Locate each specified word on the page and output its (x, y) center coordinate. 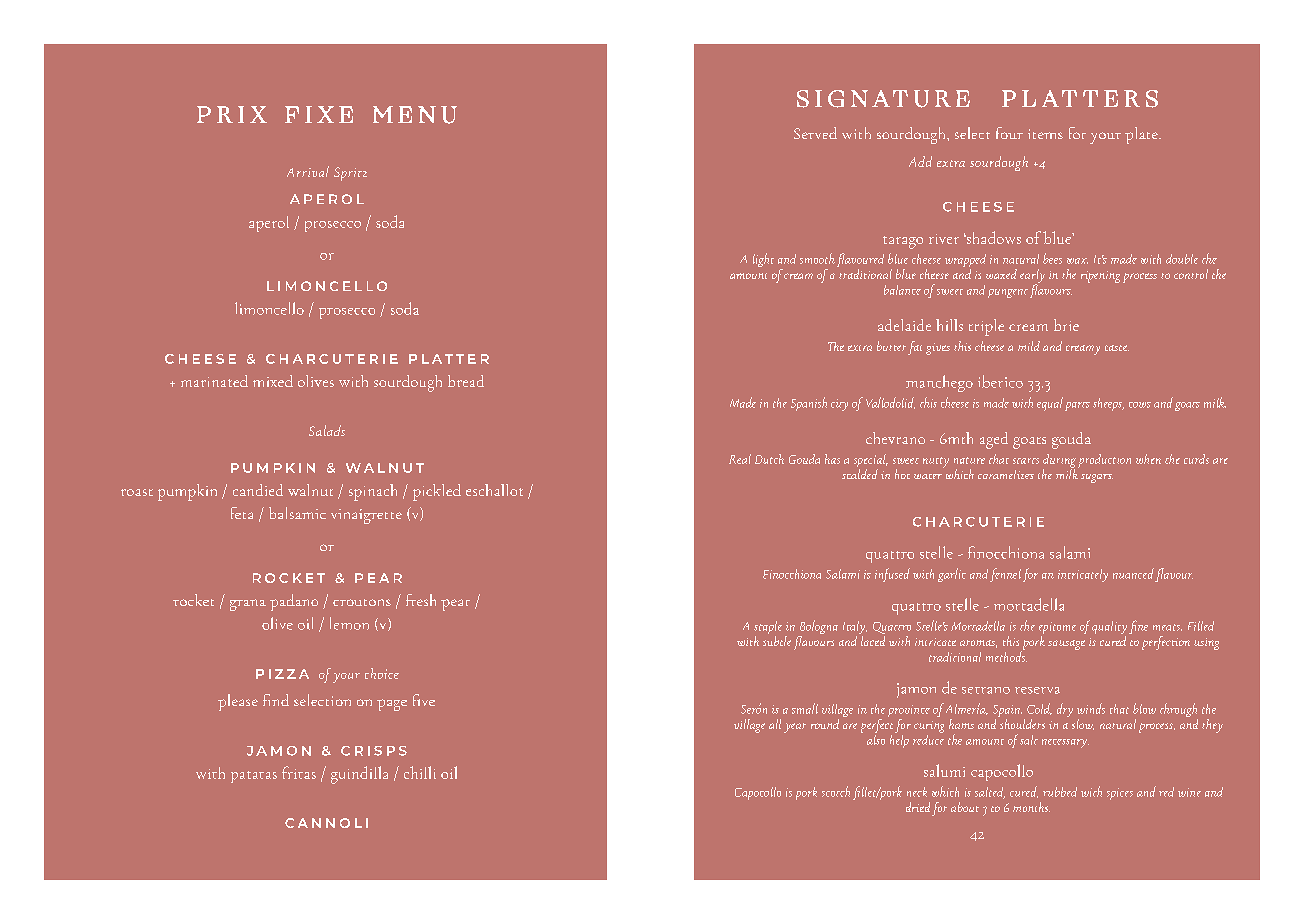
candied (258, 490)
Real (740, 459)
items (1045, 134)
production (1104, 461)
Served (815, 133)
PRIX (232, 114)
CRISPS (374, 751)
